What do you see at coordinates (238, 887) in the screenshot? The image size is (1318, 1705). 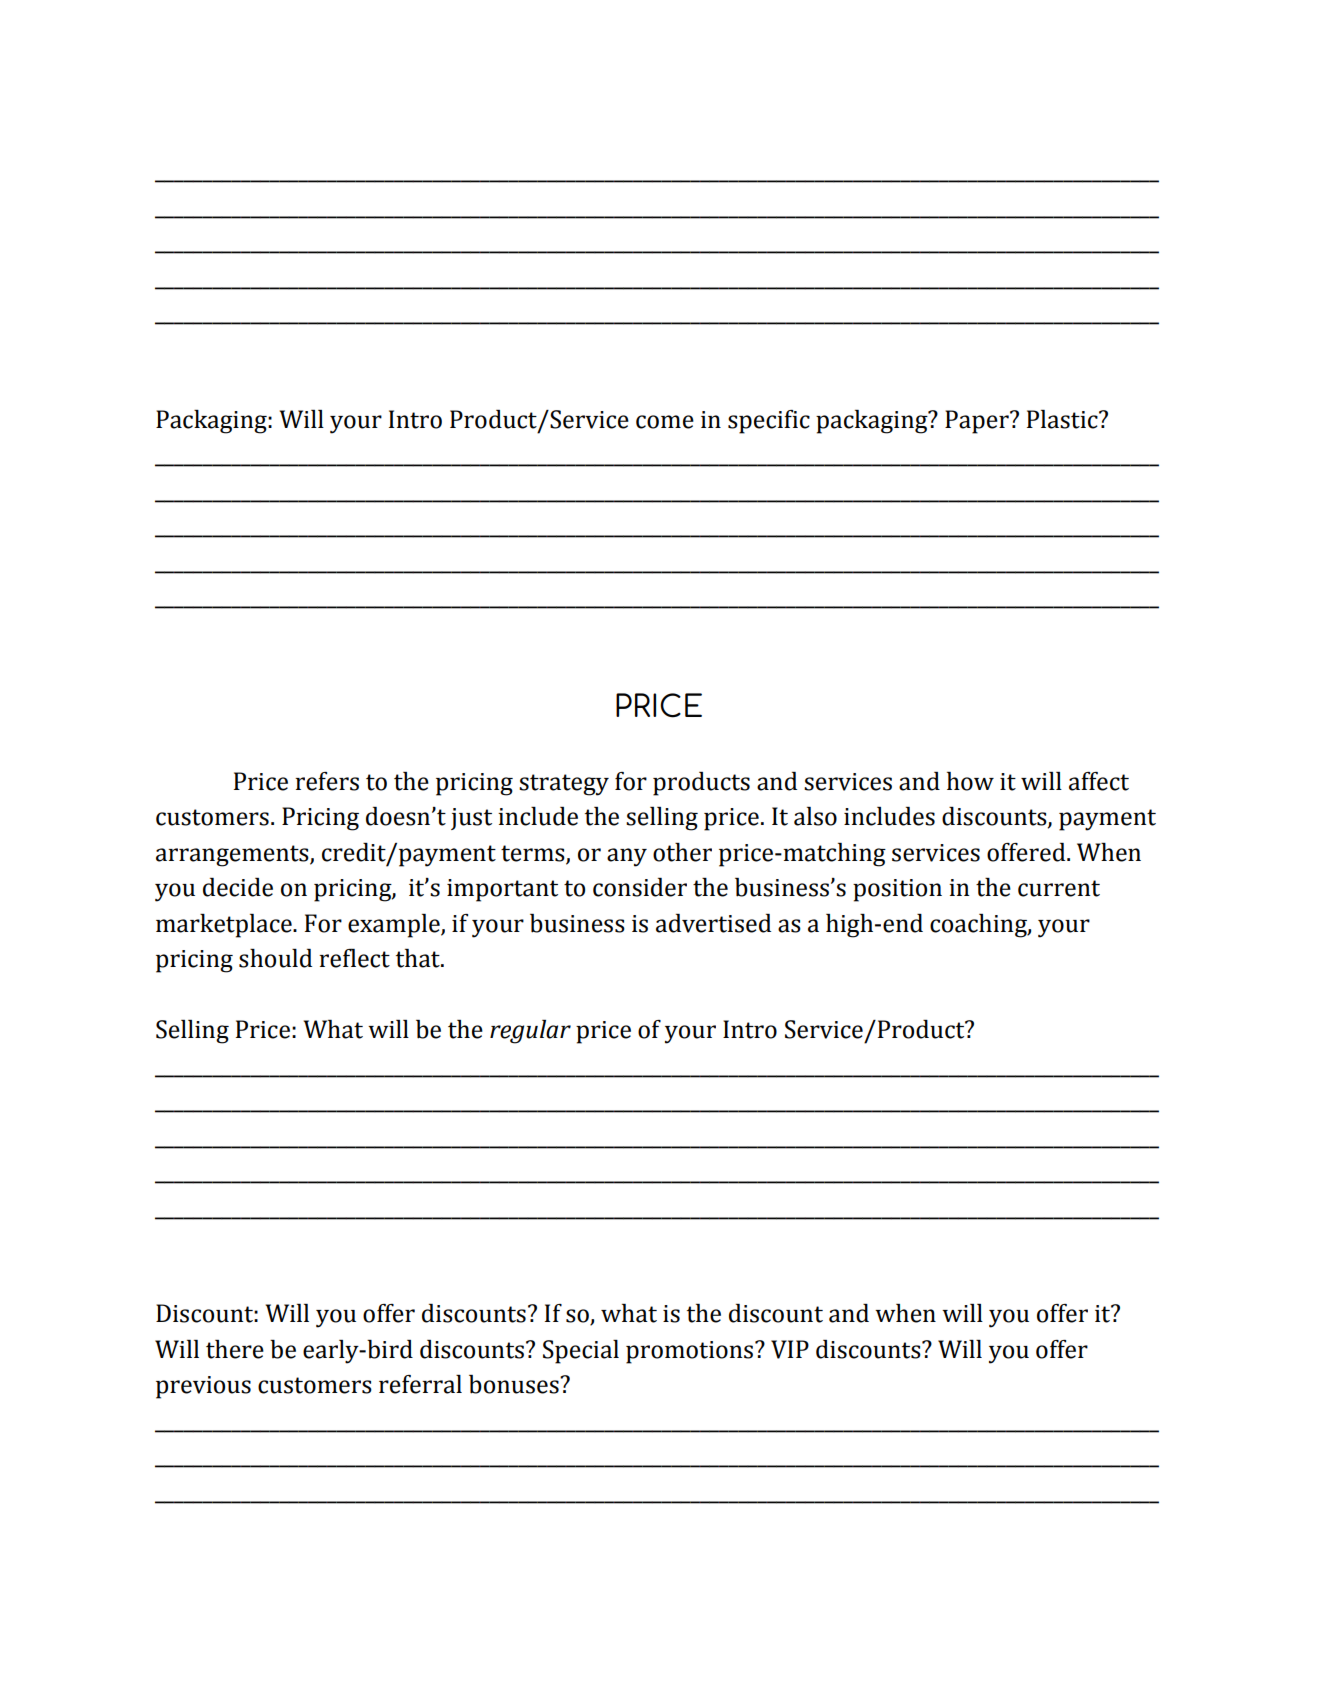 I see `decide` at bounding box center [238, 887].
